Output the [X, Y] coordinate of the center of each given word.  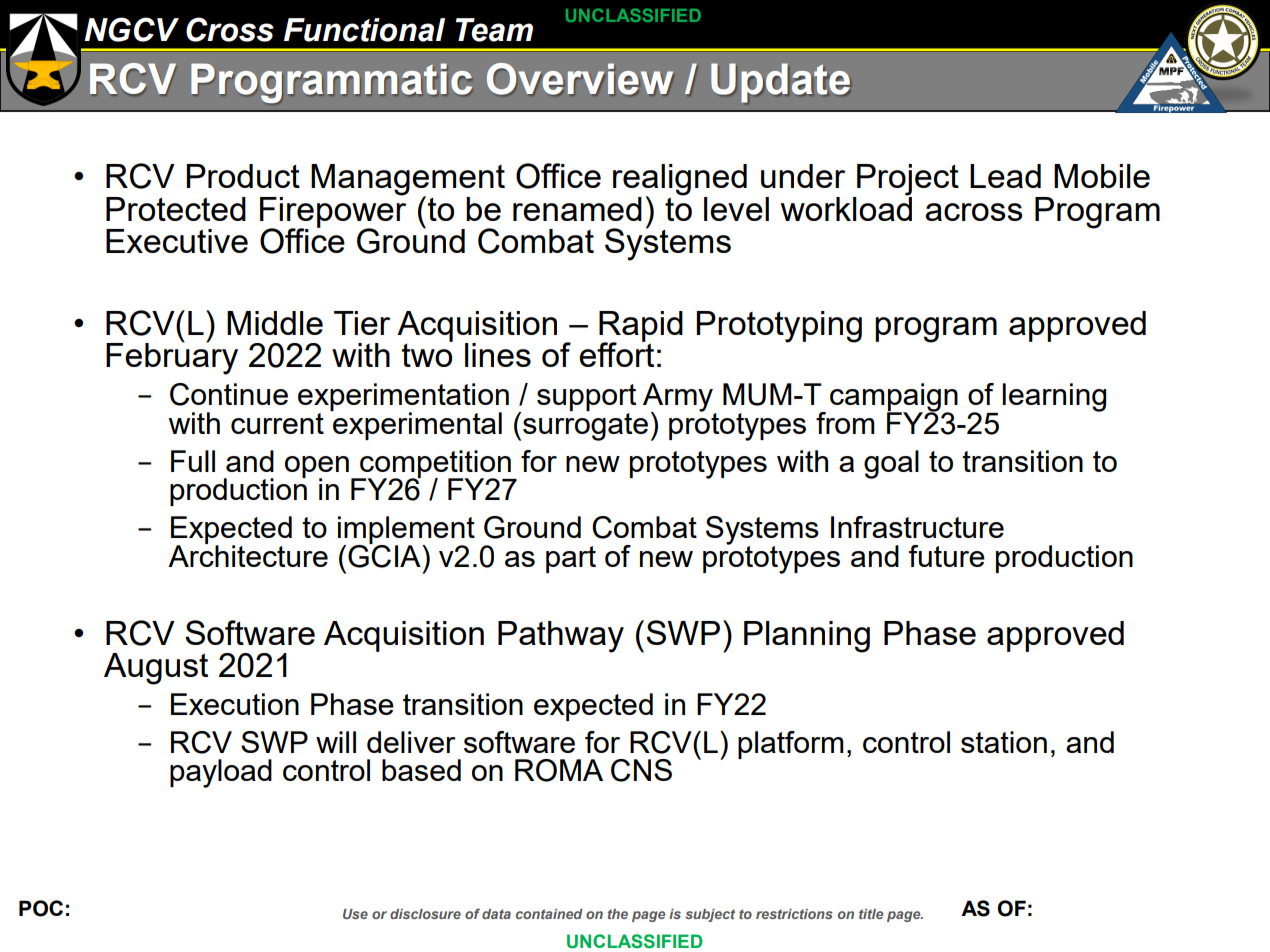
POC [41, 908]
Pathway [561, 637]
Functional [364, 30]
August [156, 669]
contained [549, 914]
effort [616, 353]
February [172, 357]
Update [781, 83]
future [947, 556]
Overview [580, 79]
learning [1054, 397]
